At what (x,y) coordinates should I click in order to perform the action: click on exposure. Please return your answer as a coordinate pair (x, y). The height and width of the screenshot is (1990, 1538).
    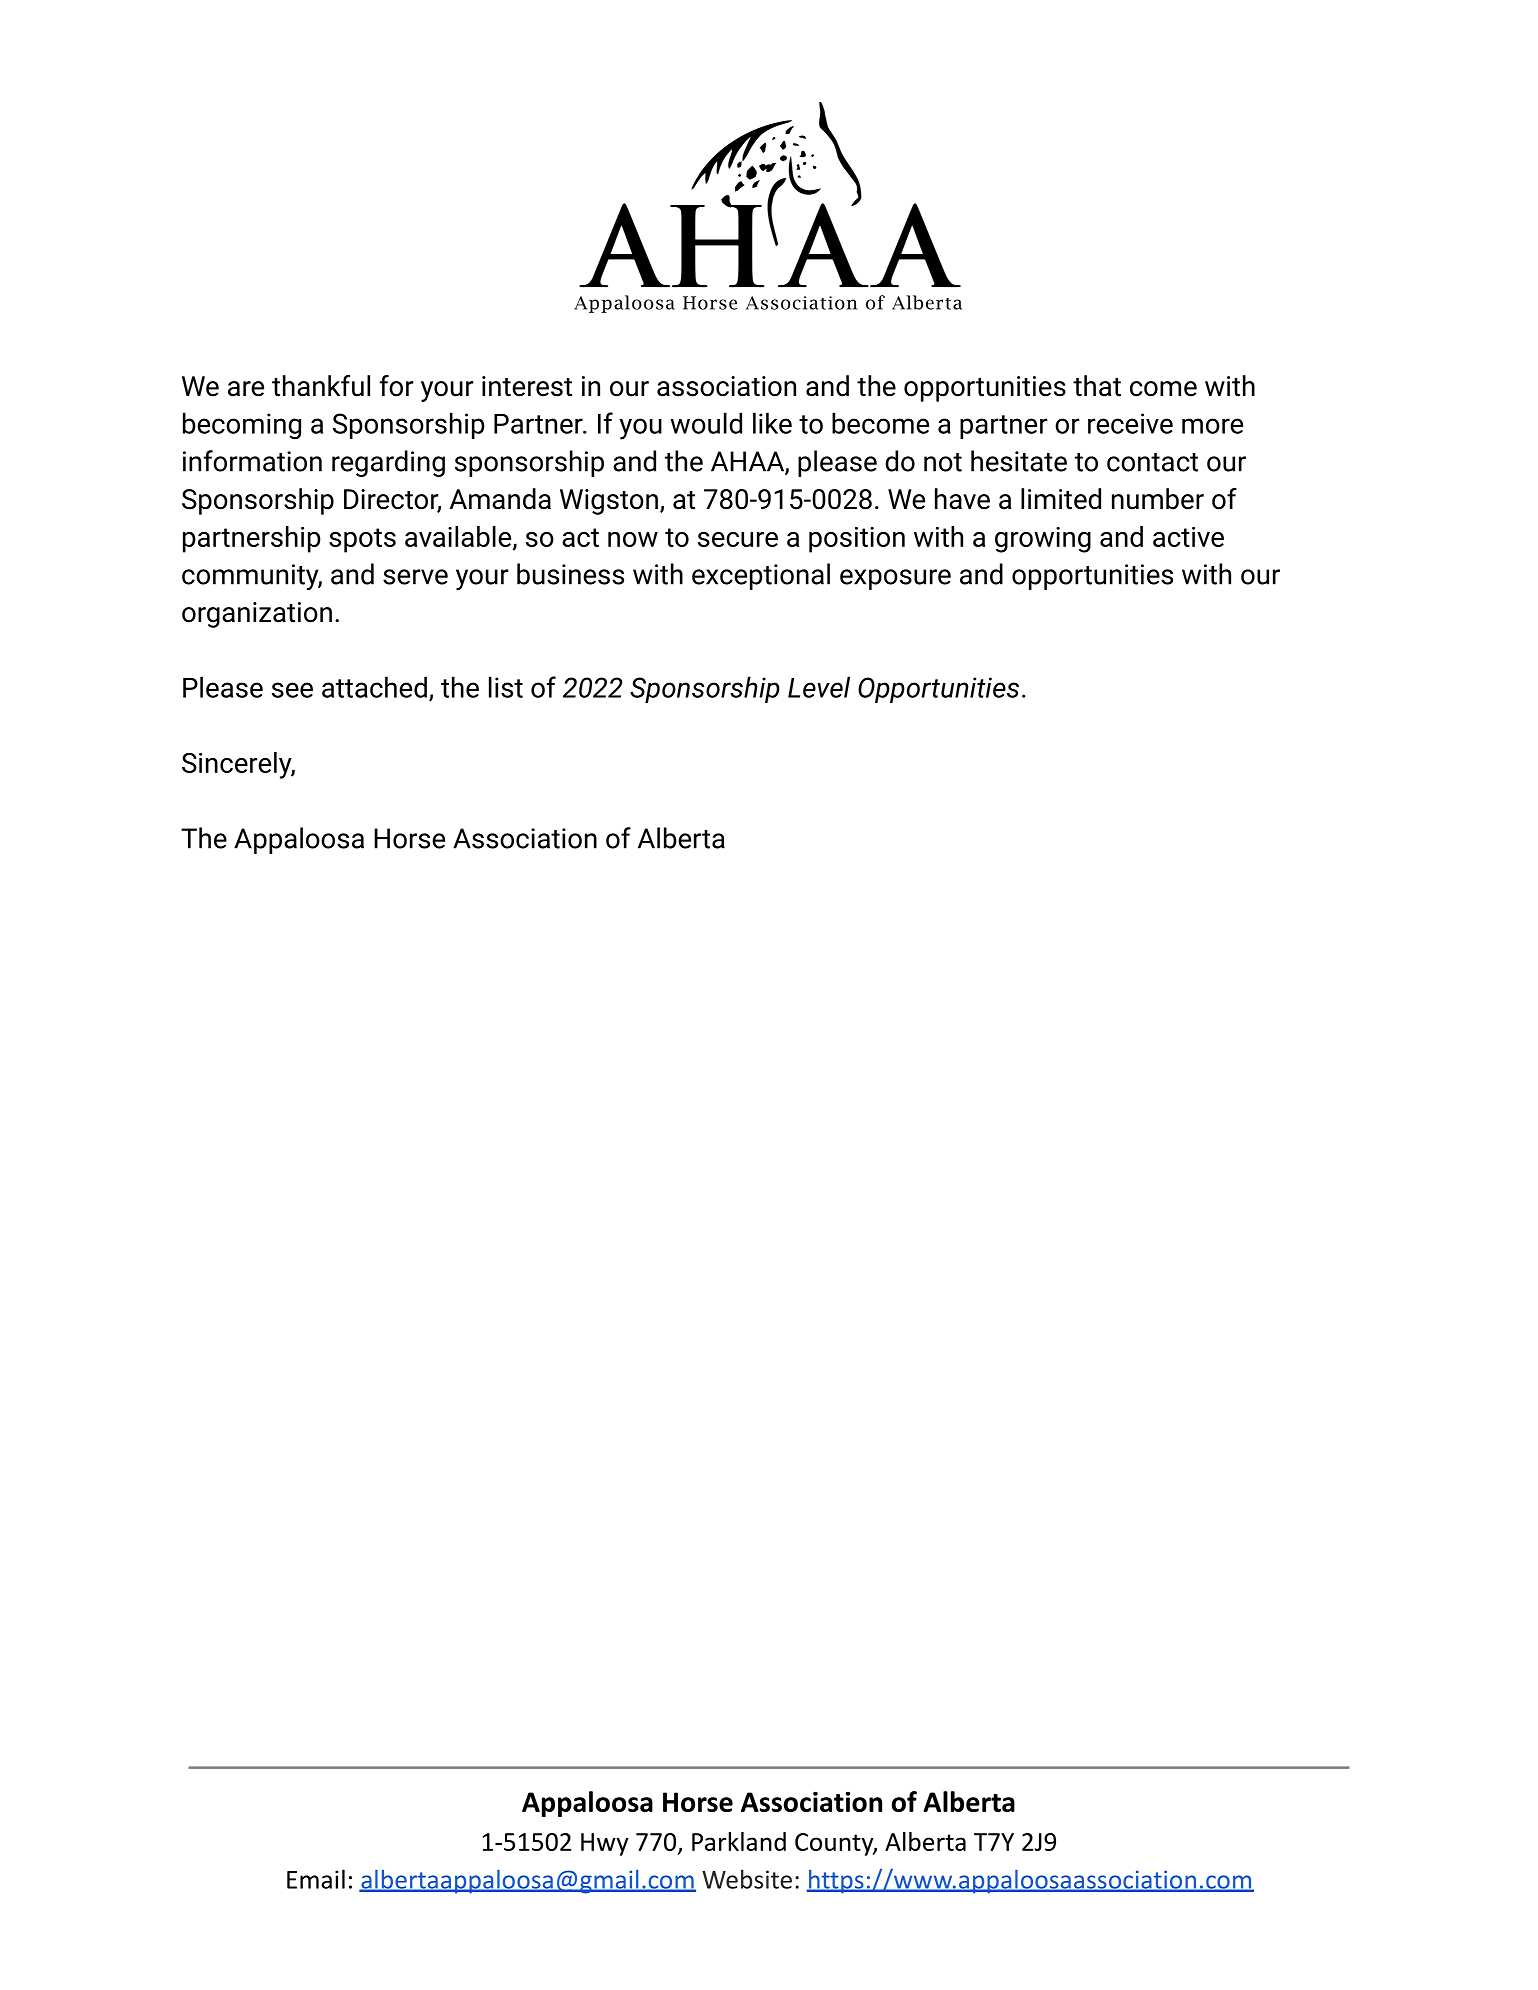
    Looking at the image, I should click on (895, 579).
